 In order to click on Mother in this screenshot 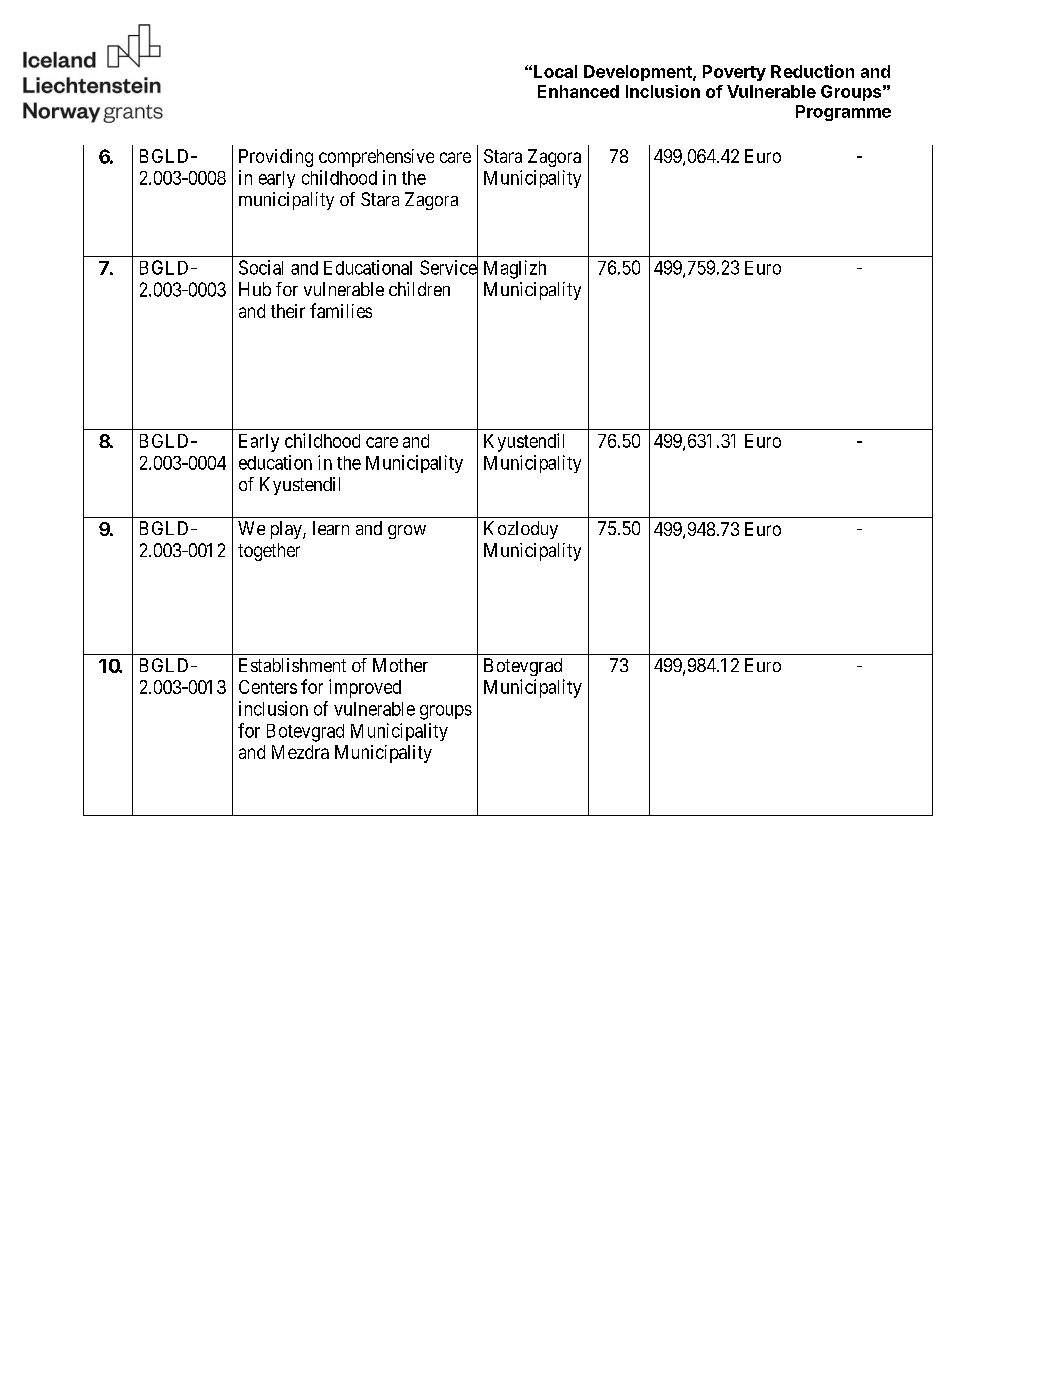, I will do `click(400, 665)`.
